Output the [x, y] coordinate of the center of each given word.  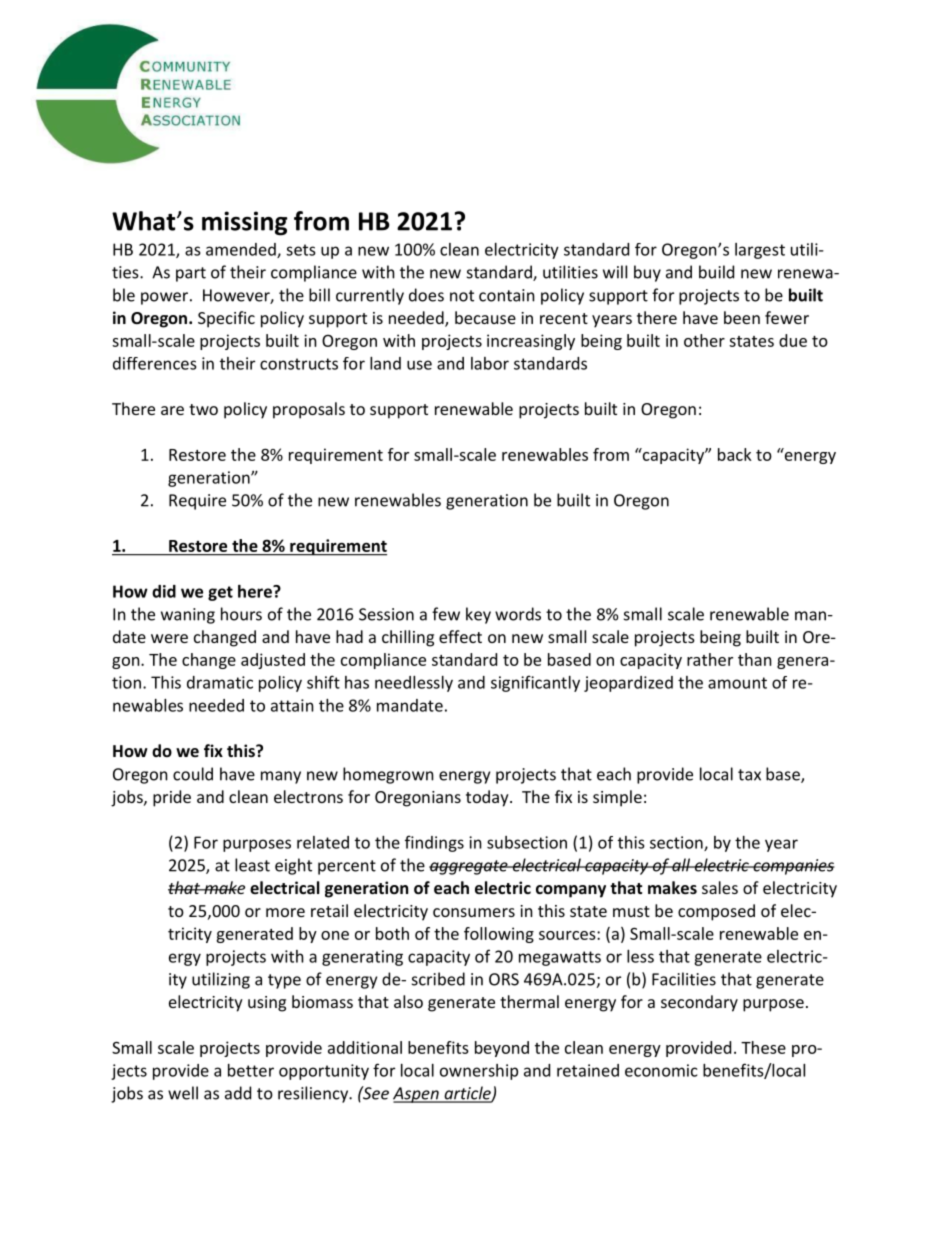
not [462, 296]
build [716, 272]
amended [242, 250]
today [488, 798]
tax [749, 775]
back [735, 454]
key [478, 615]
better [251, 1070]
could [193, 774]
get [220, 593]
